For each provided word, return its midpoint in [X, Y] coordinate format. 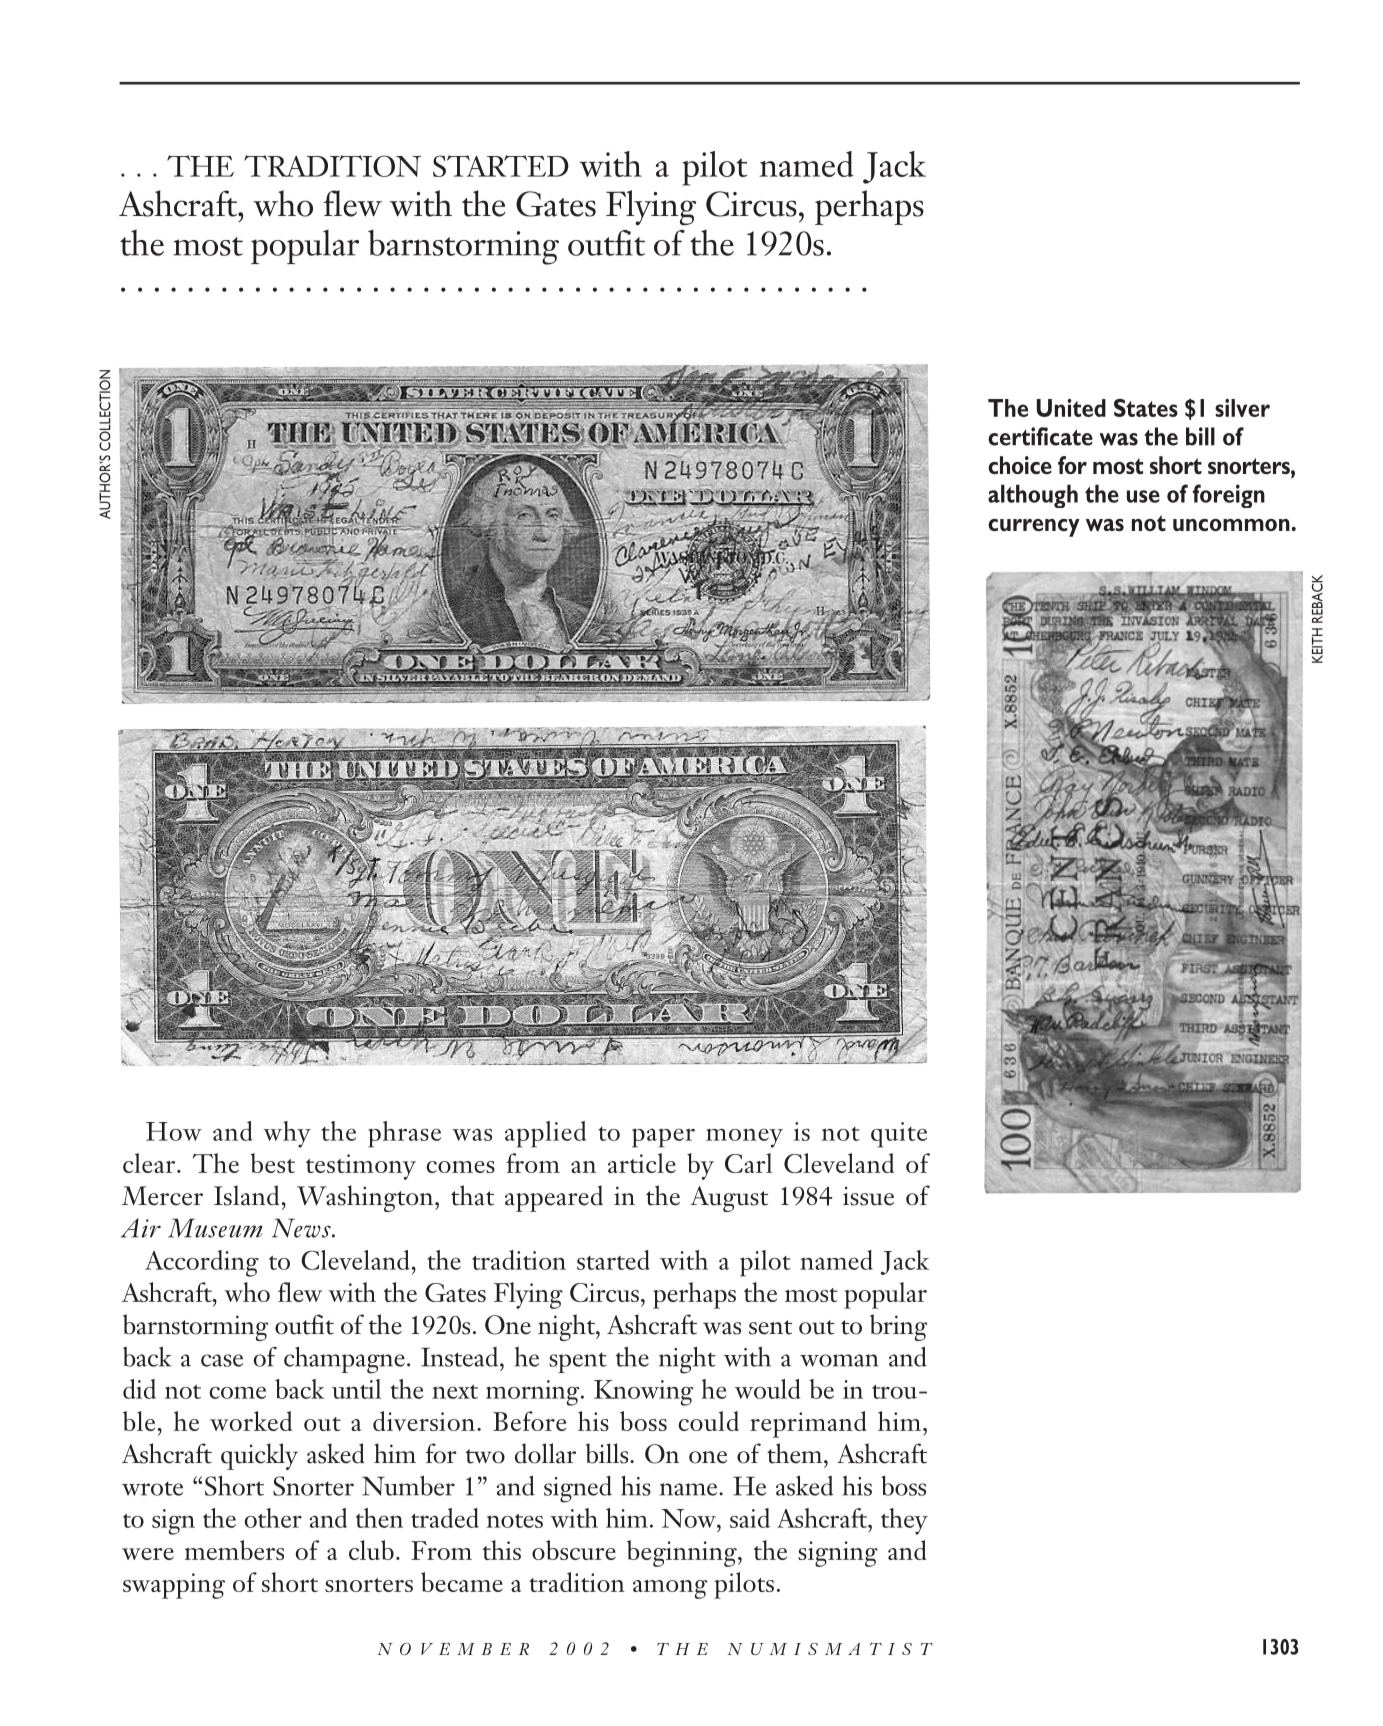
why [287, 1134]
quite [899, 1135]
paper [663, 1138]
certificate [1040, 436]
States [1146, 408]
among [670, 1589]
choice [1020, 465]
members [234, 1550]
